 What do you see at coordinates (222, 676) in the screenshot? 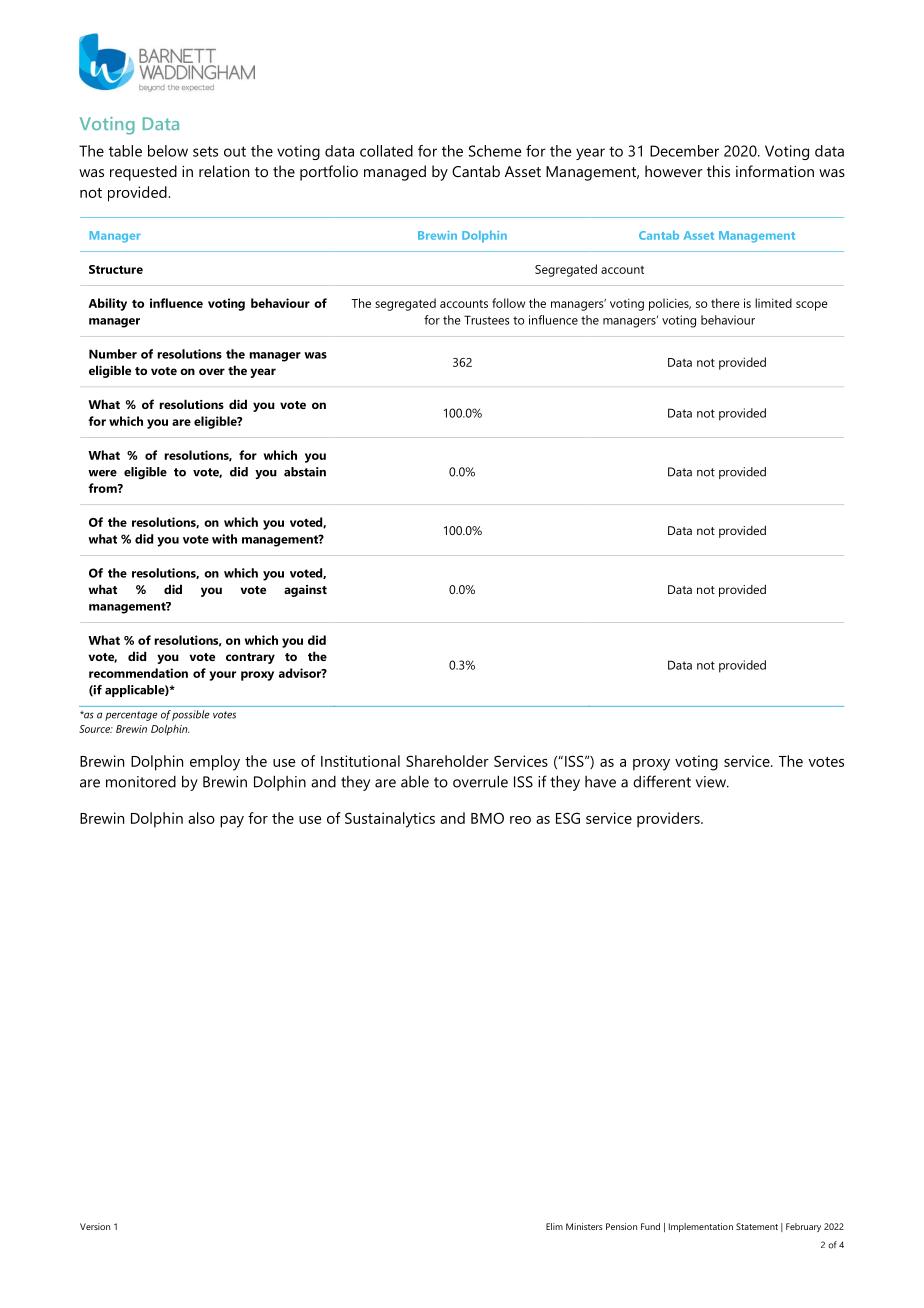
I see `your` at bounding box center [222, 676].
